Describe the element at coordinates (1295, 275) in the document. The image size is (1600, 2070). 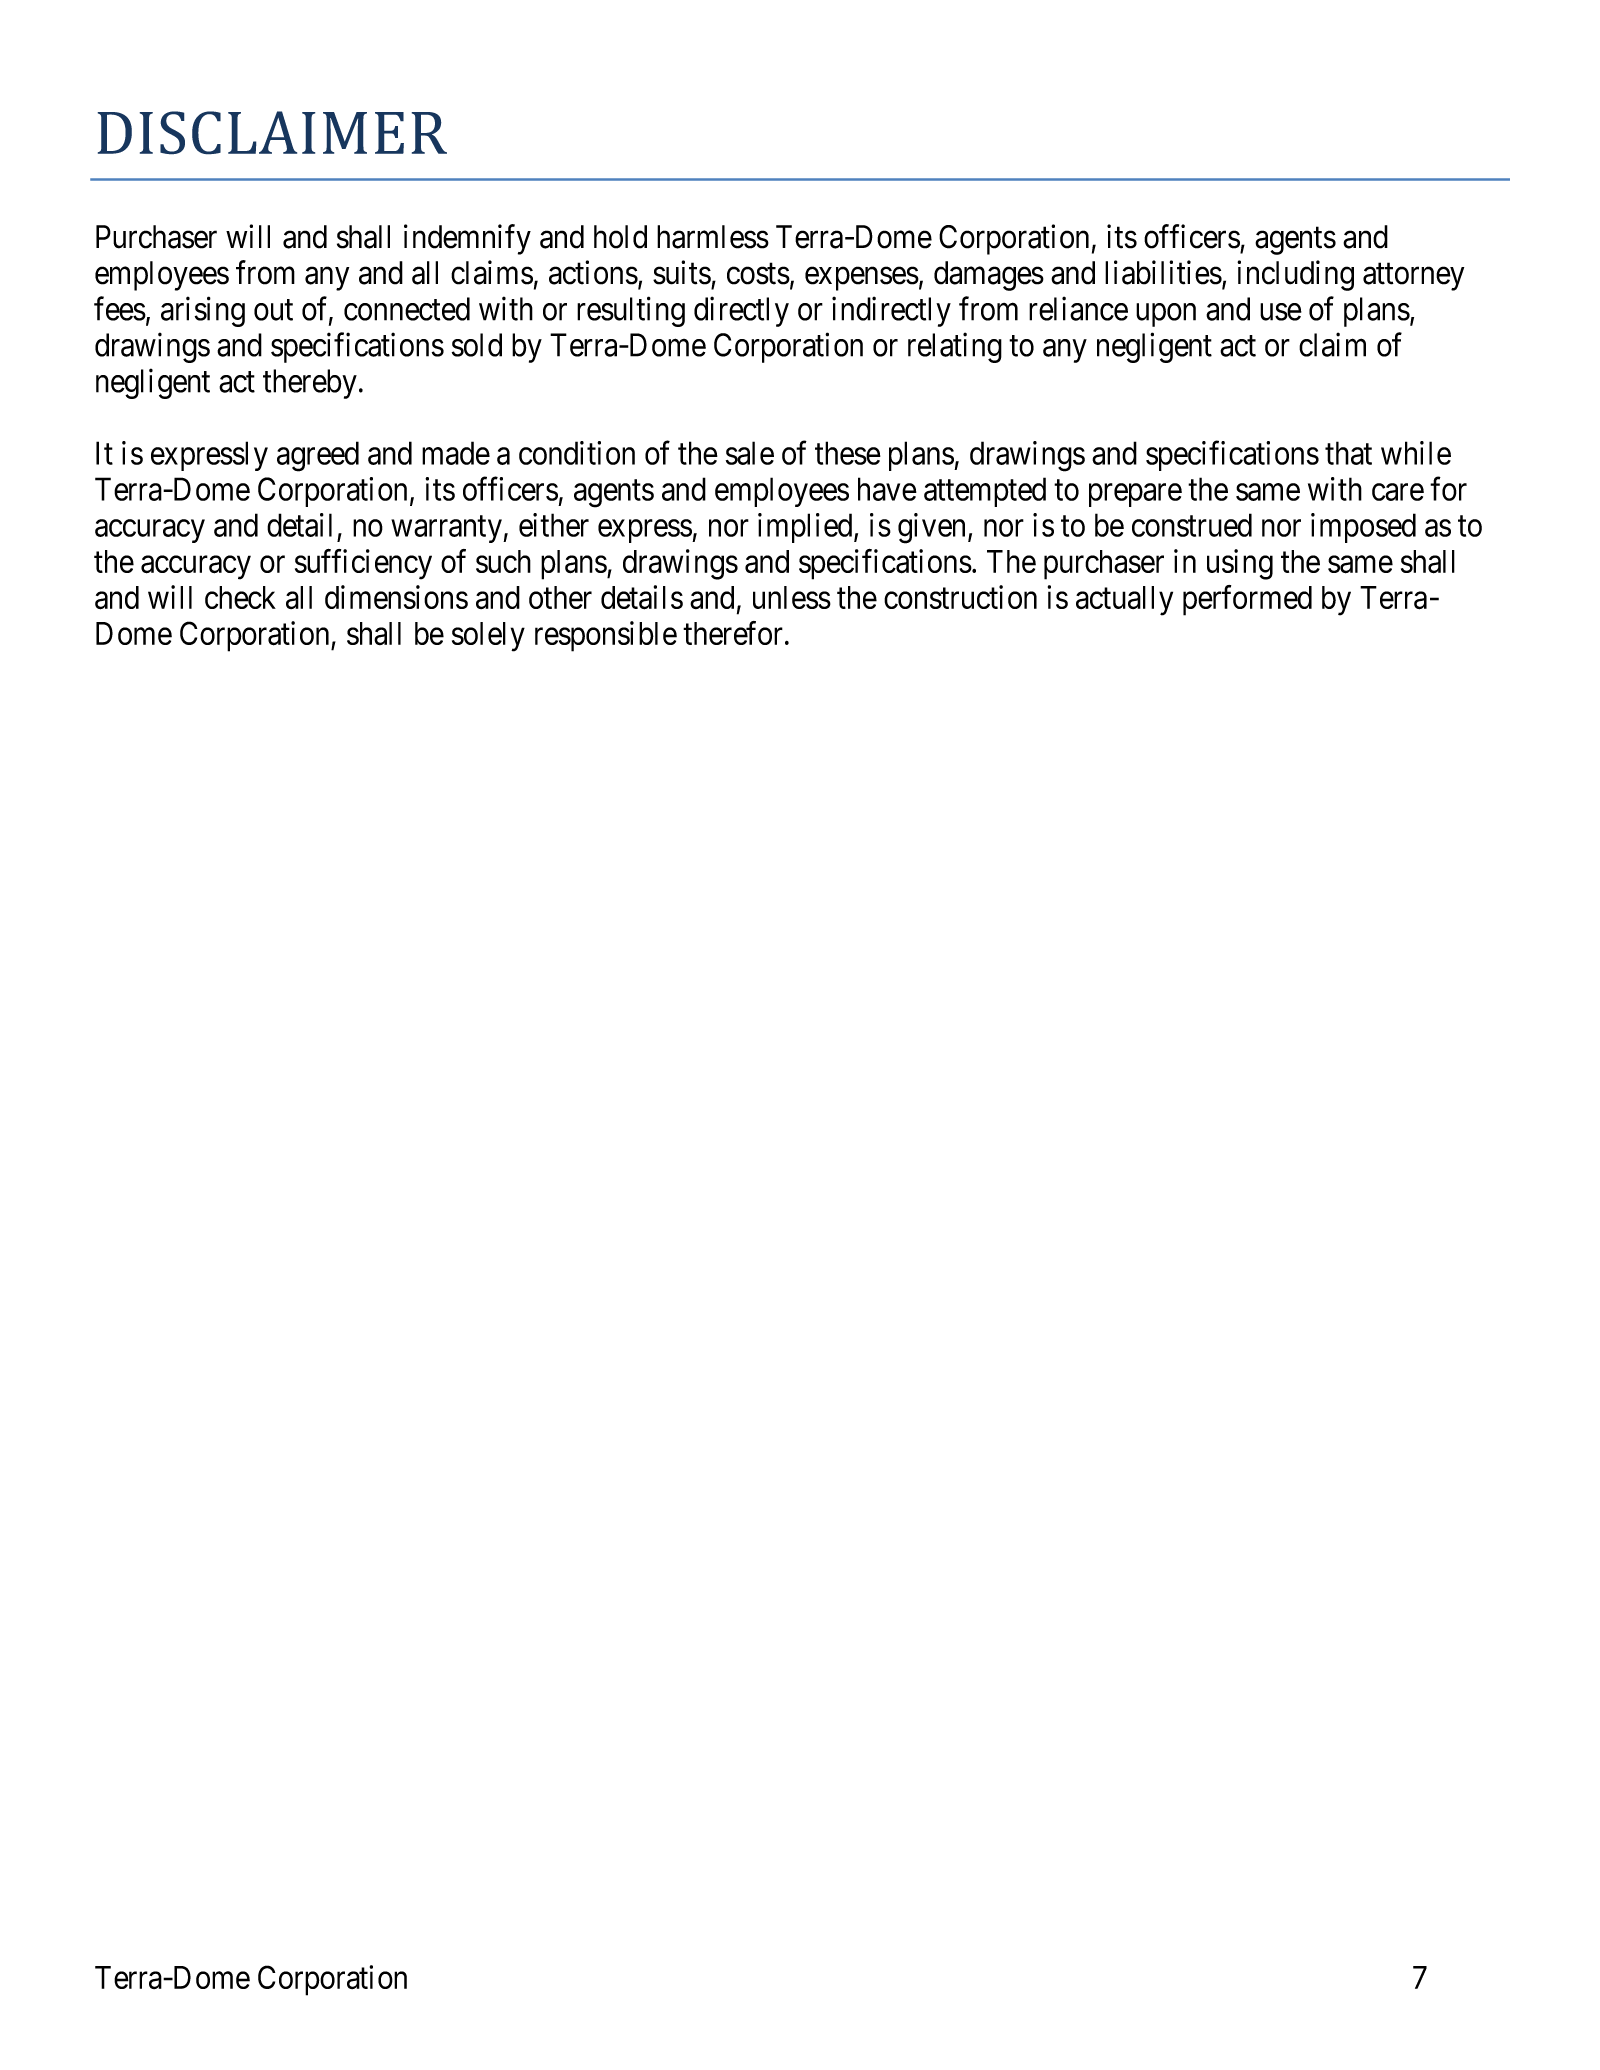
I see `including` at that location.
